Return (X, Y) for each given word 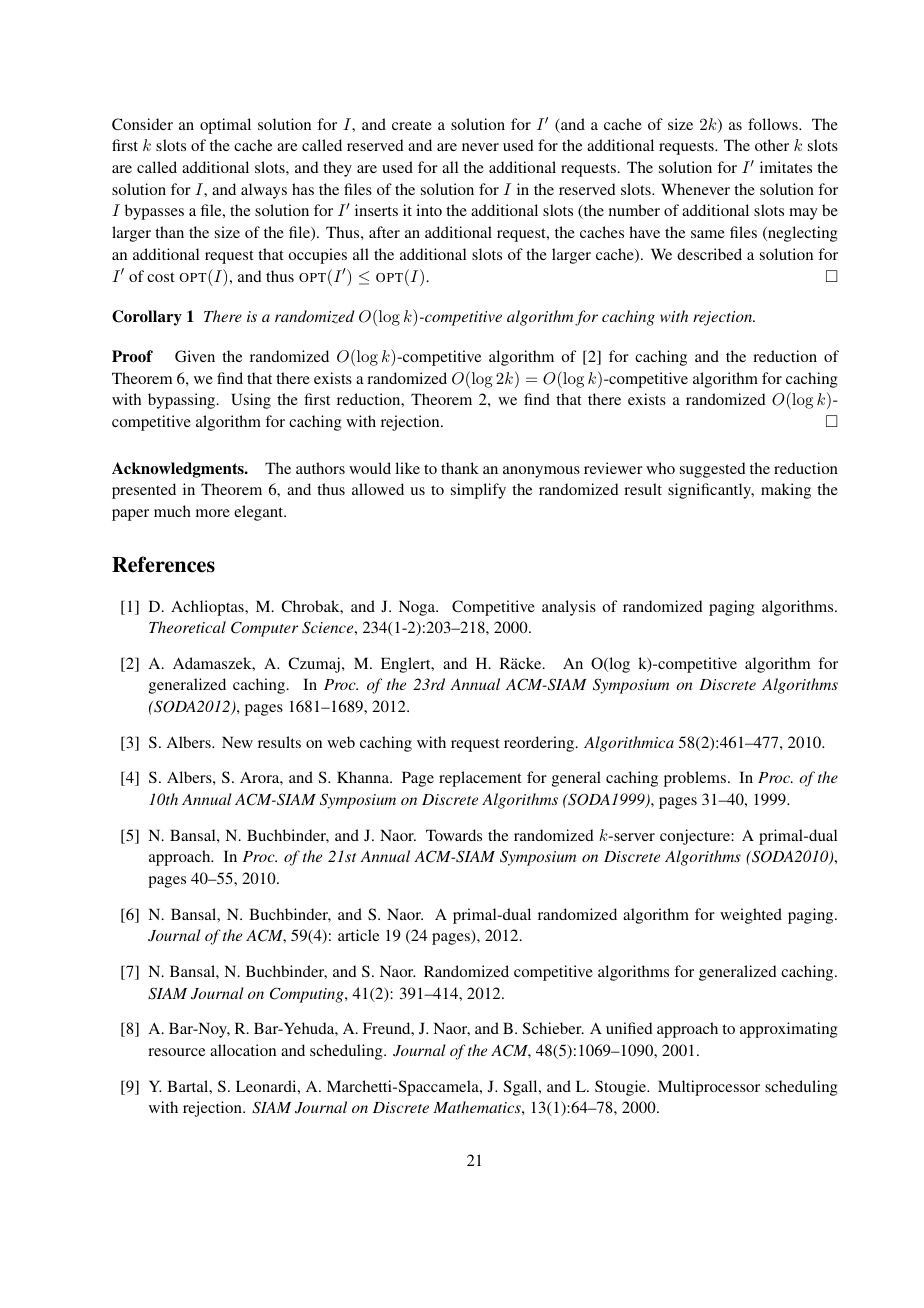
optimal (225, 126)
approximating (789, 1030)
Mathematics (478, 1107)
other (772, 145)
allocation (243, 1050)
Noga (418, 608)
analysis (569, 608)
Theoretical (187, 627)
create (412, 125)
